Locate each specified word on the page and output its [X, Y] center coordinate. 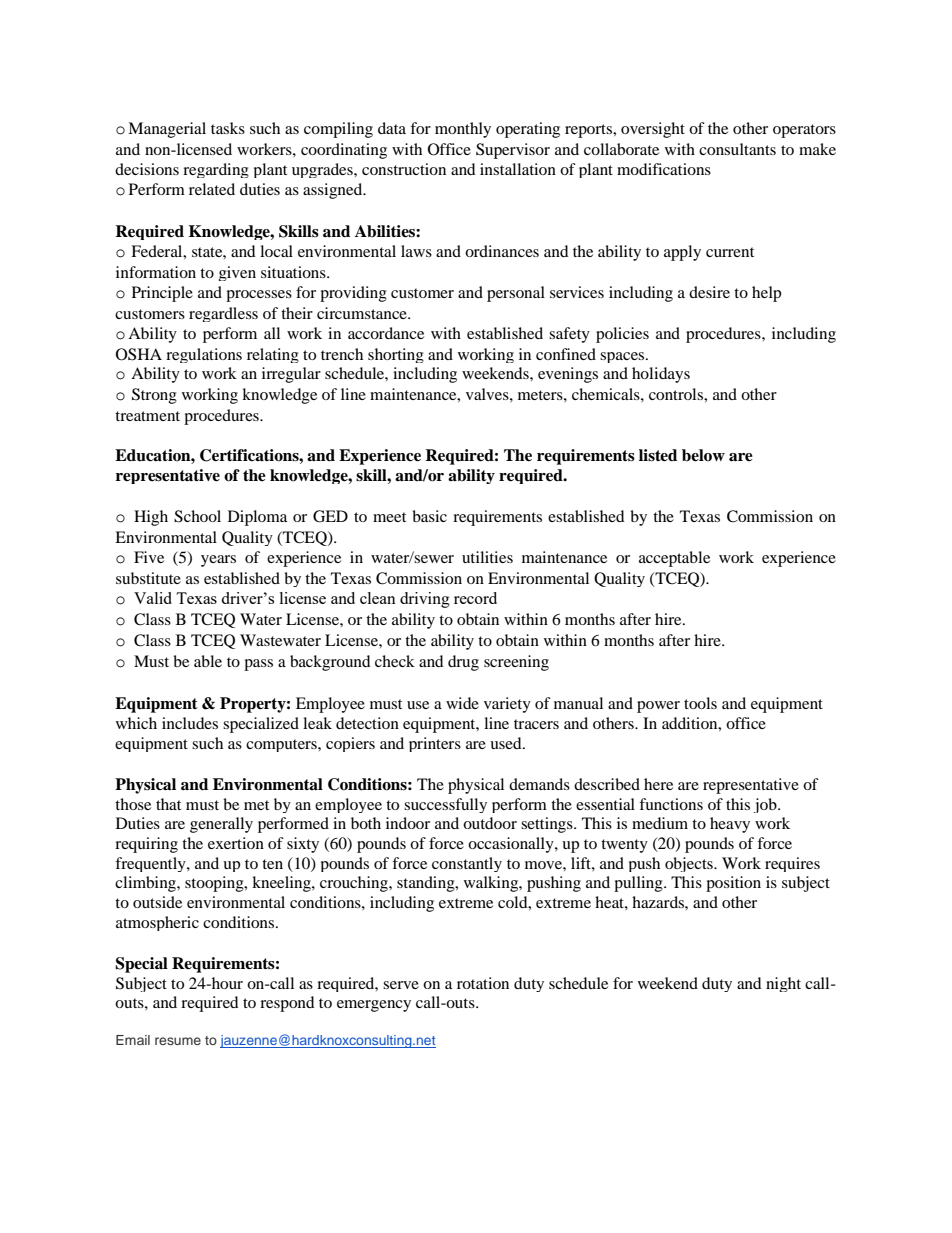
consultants [737, 149]
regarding [216, 170]
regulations [204, 355]
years [218, 561]
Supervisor [513, 151]
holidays [661, 375]
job [766, 805]
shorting [396, 355]
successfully [445, 805]
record [475, 598]
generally [221, 825]
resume [178, 1041]
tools [700, 703]
